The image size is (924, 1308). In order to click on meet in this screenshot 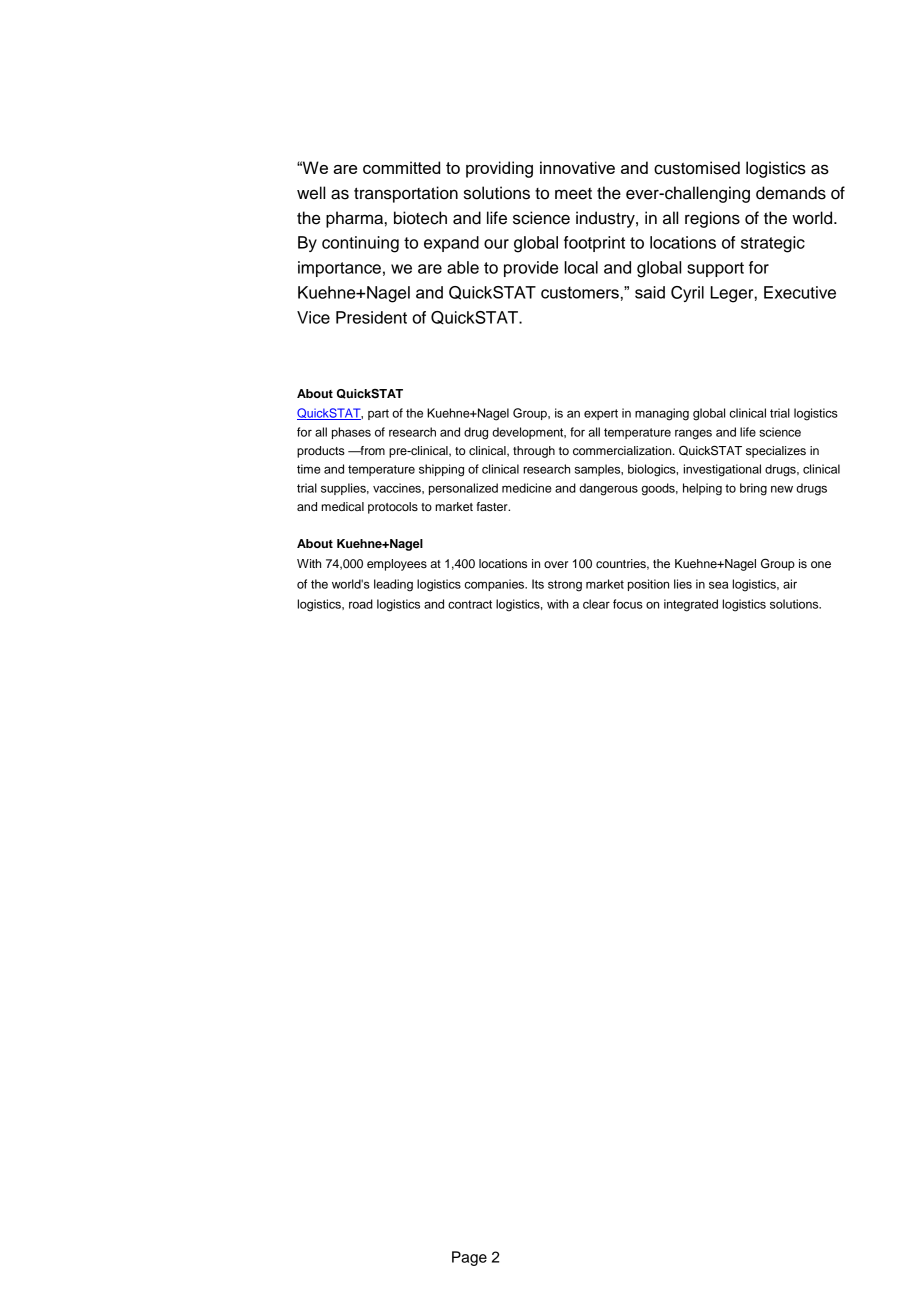, I will do `click(573, 194)`.
